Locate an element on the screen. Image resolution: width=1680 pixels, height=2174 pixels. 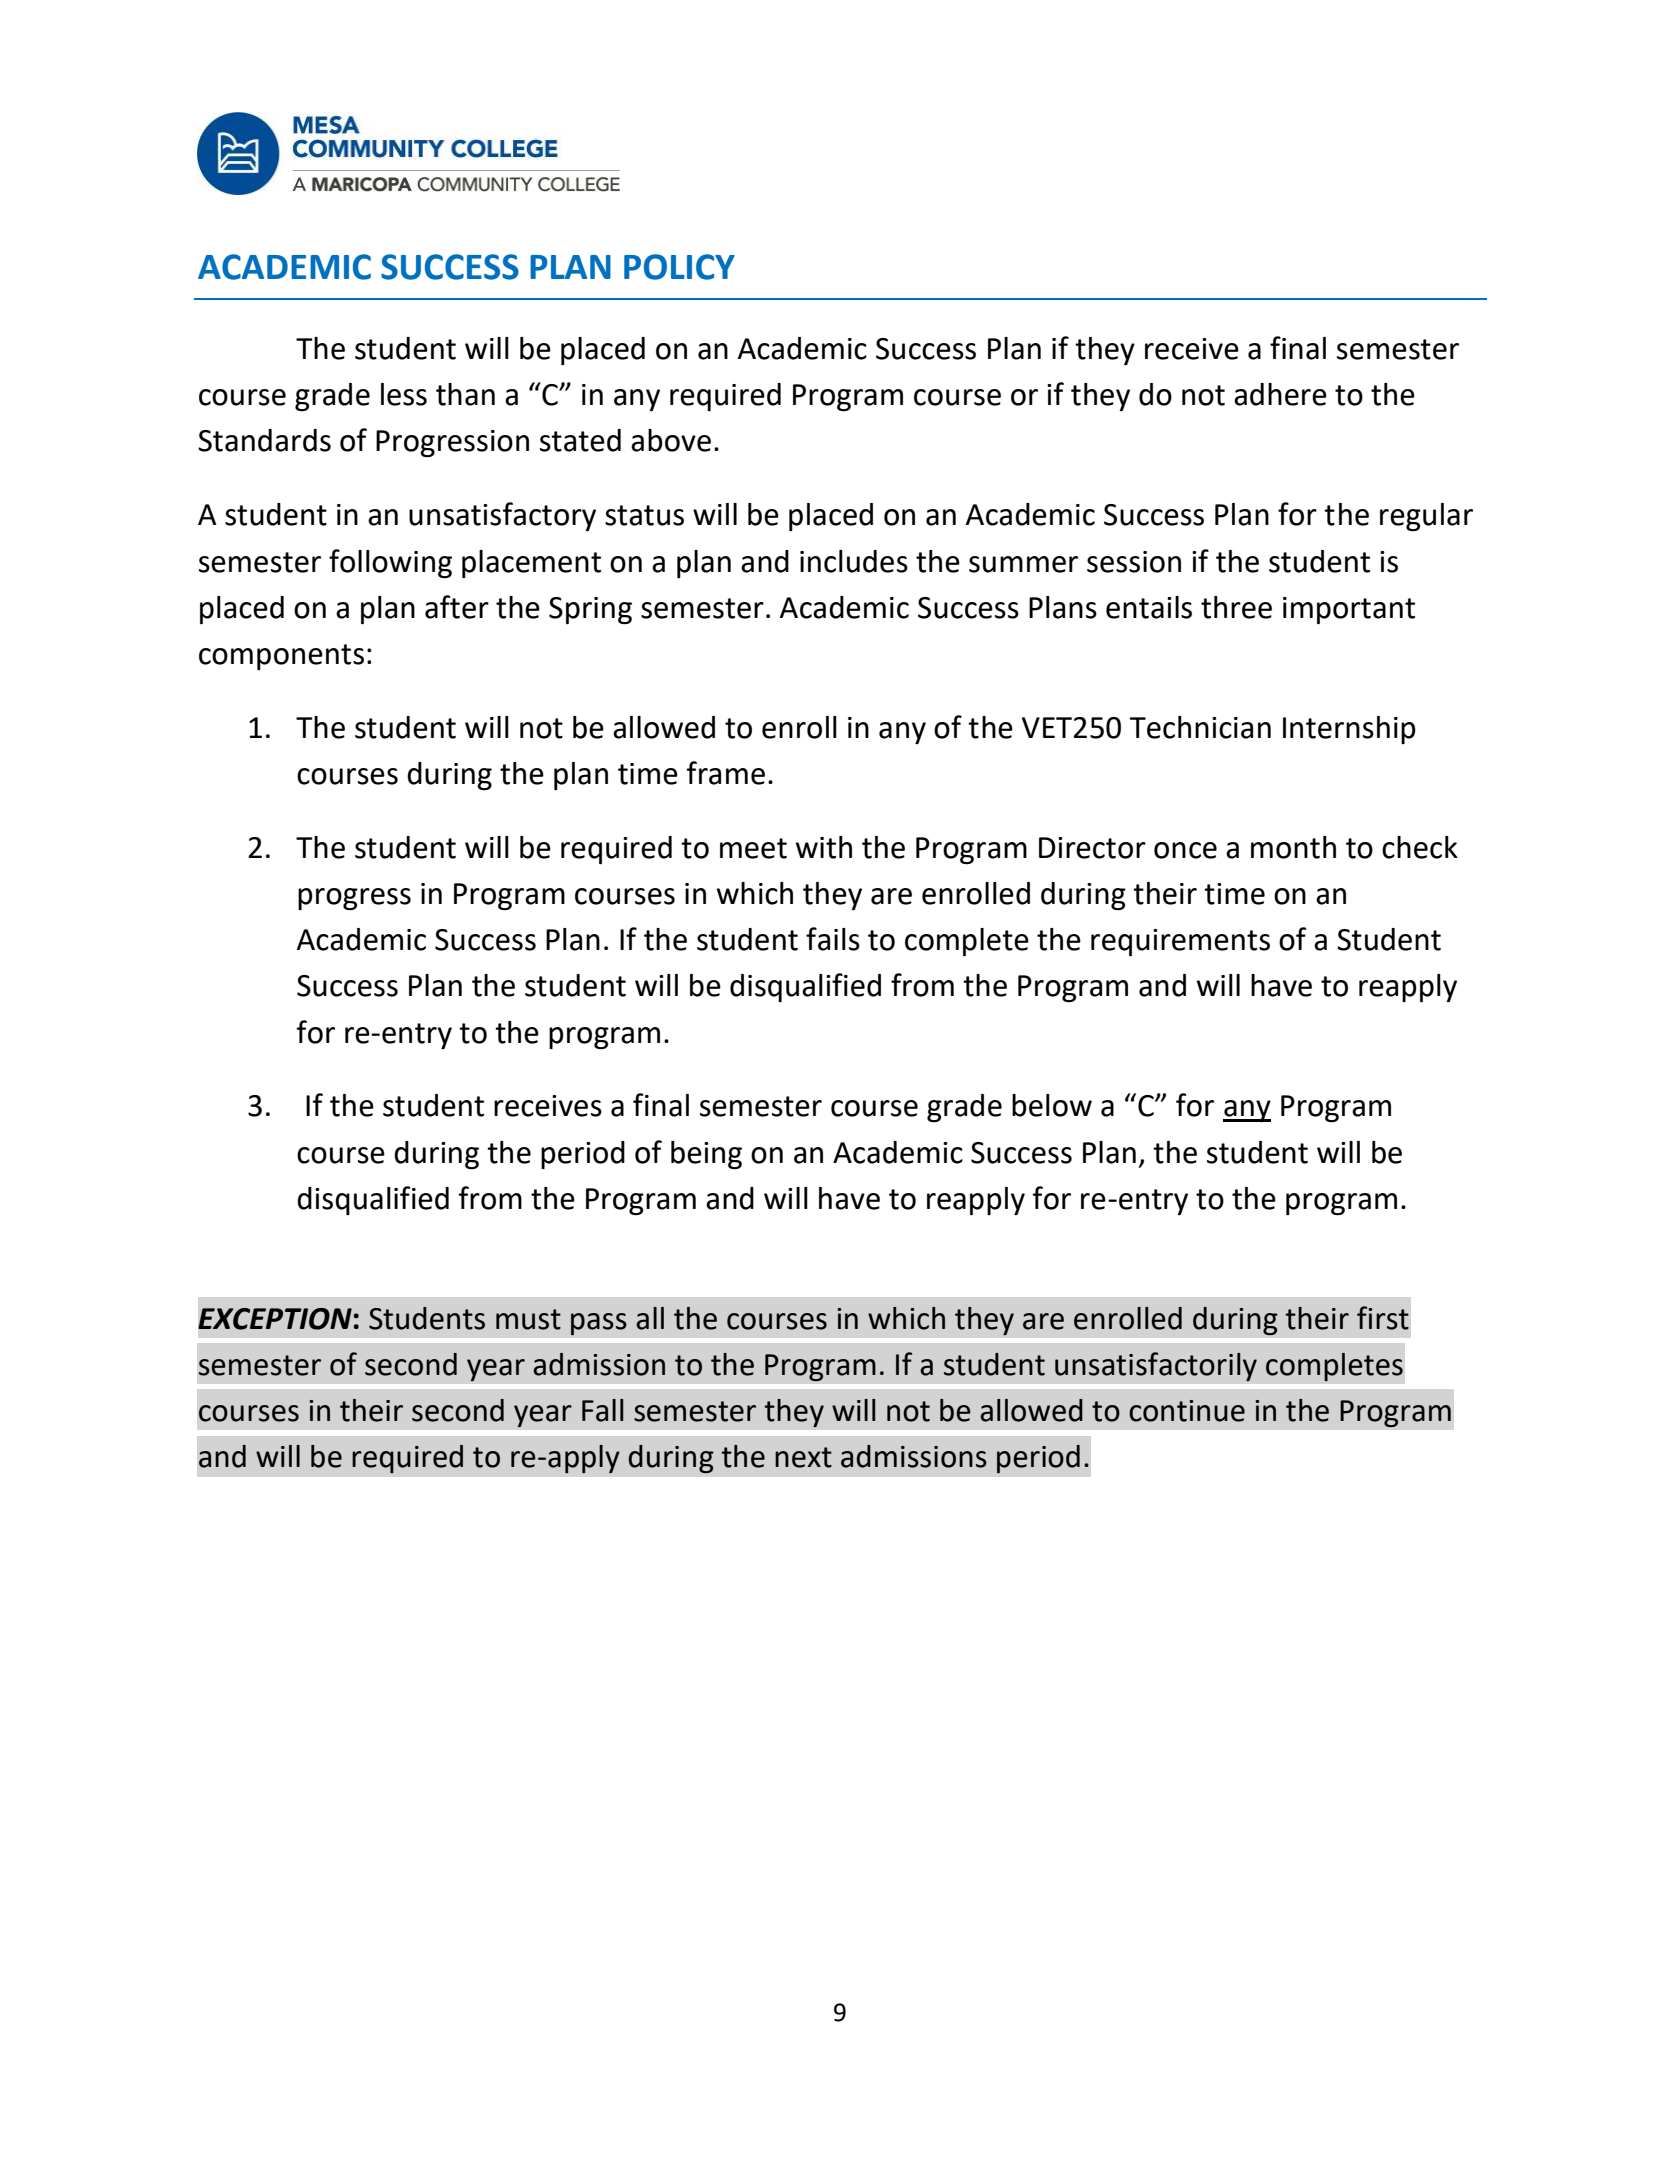
Internship is located at coordinates (1349, 730).
